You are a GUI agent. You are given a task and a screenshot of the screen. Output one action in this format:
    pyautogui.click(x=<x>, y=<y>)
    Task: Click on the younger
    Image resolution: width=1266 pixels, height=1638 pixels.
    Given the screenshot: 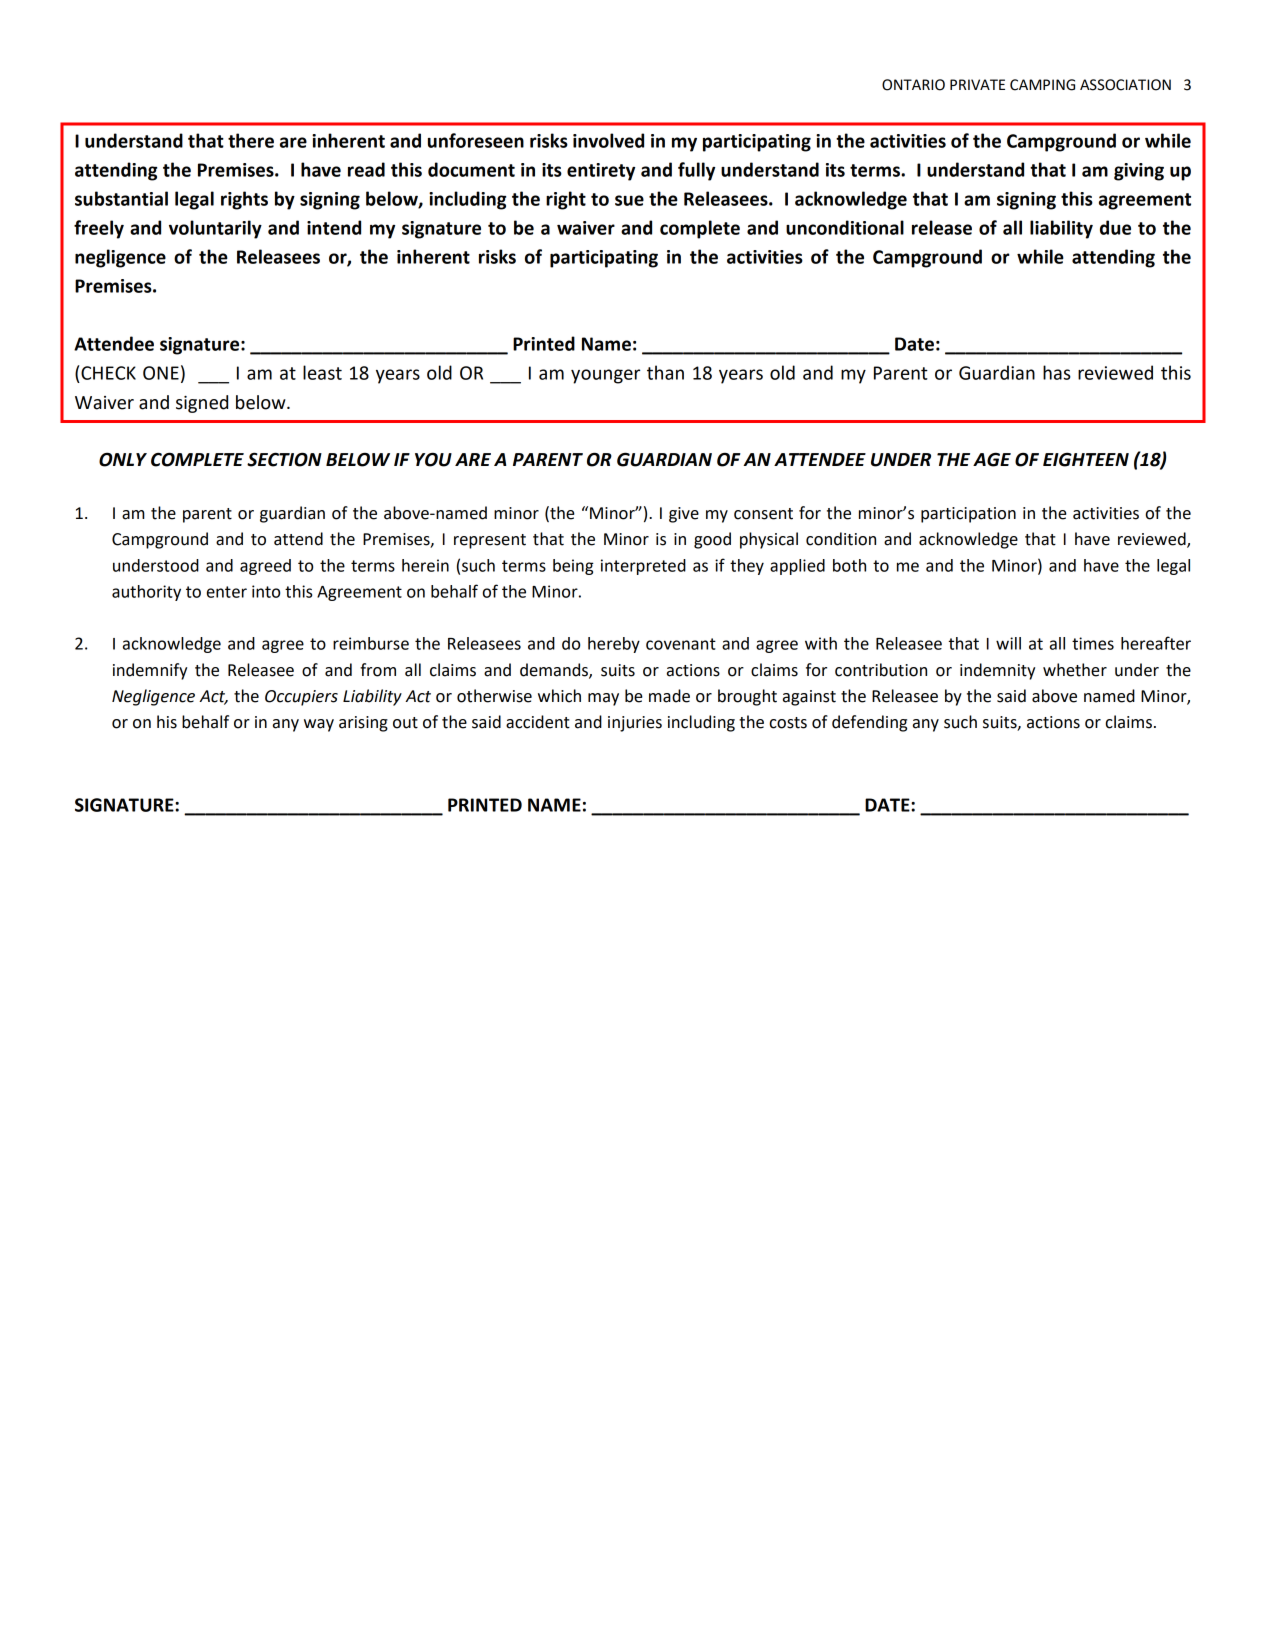 What is the action you would take?
    pyautogui.click(x=605, y=376)
